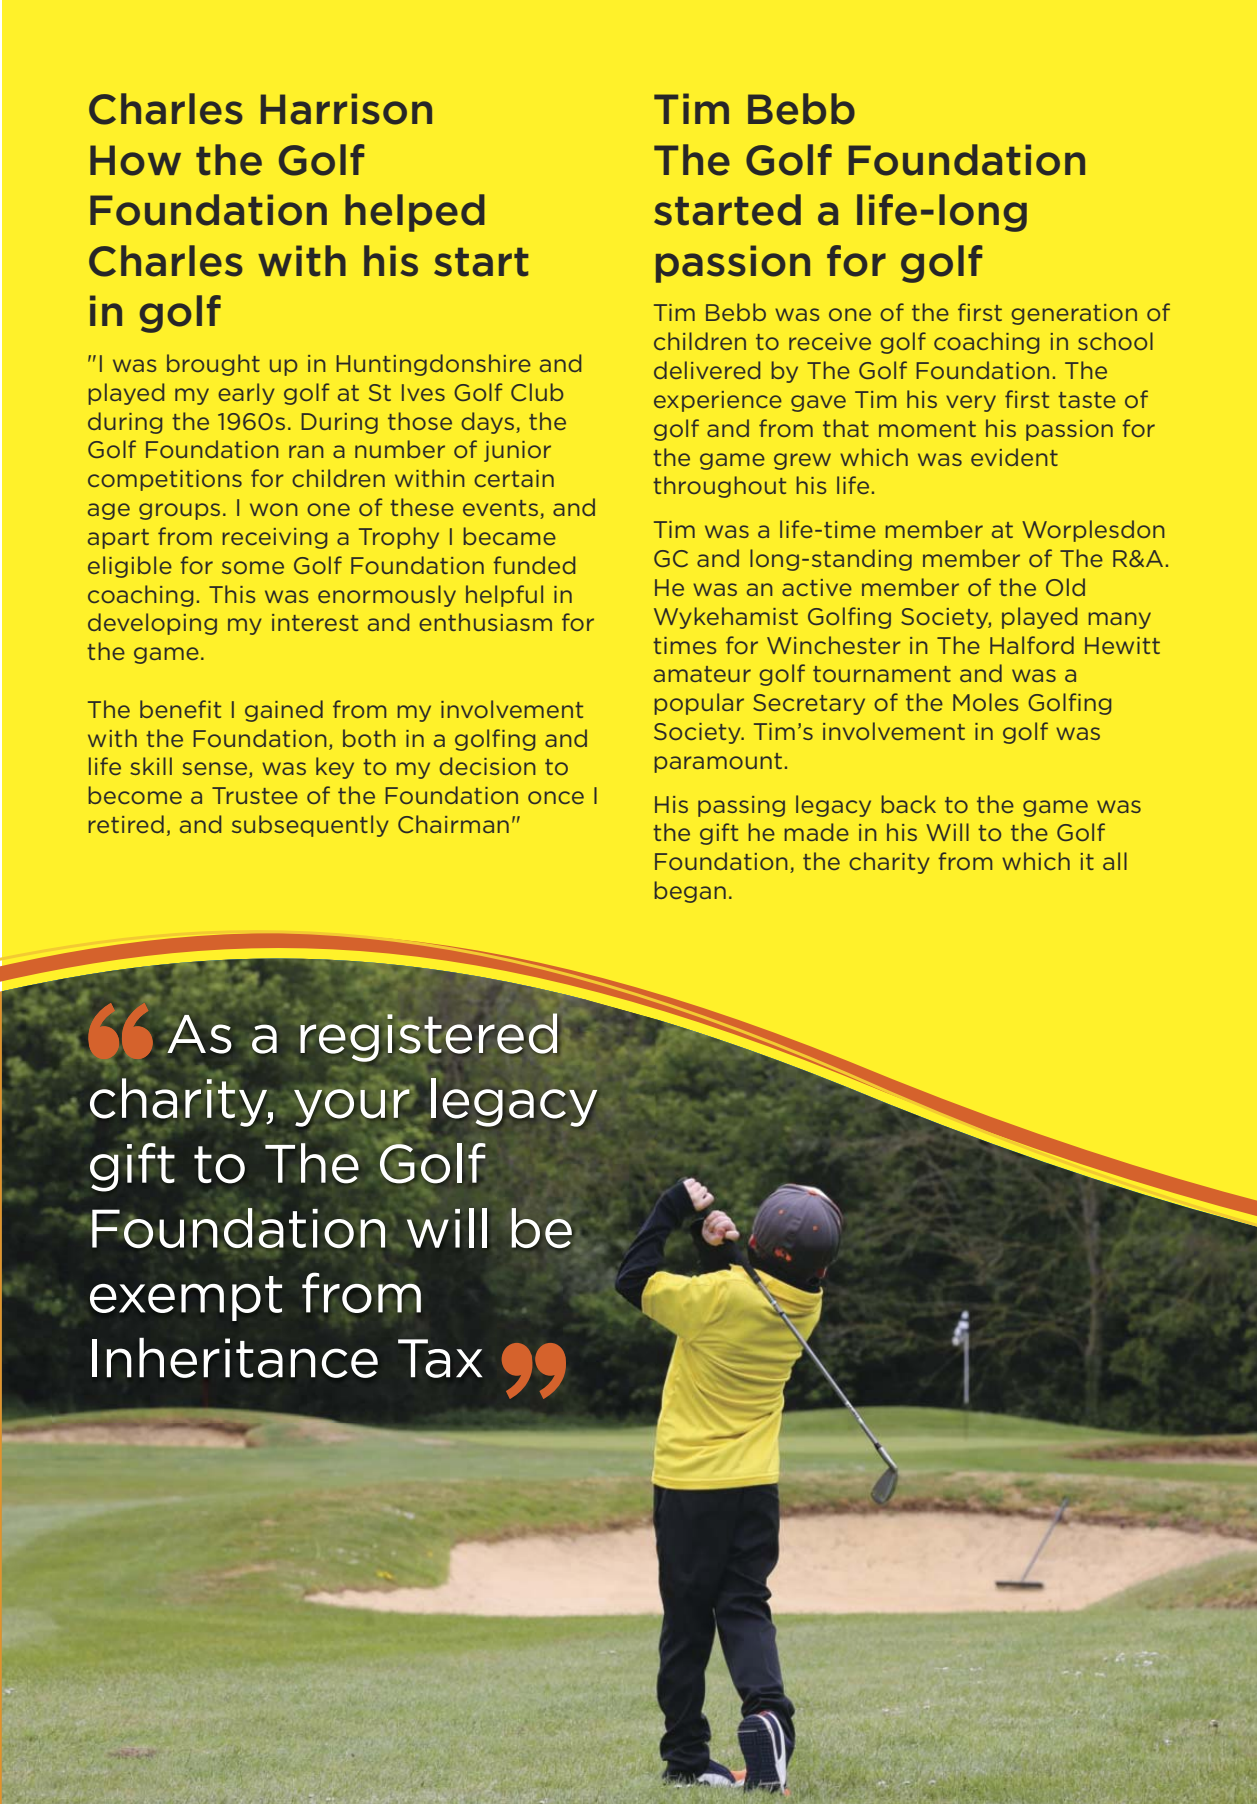 This screenshot has height=1804, width=1257. I want to click on exempt, so click(186, 1298).
